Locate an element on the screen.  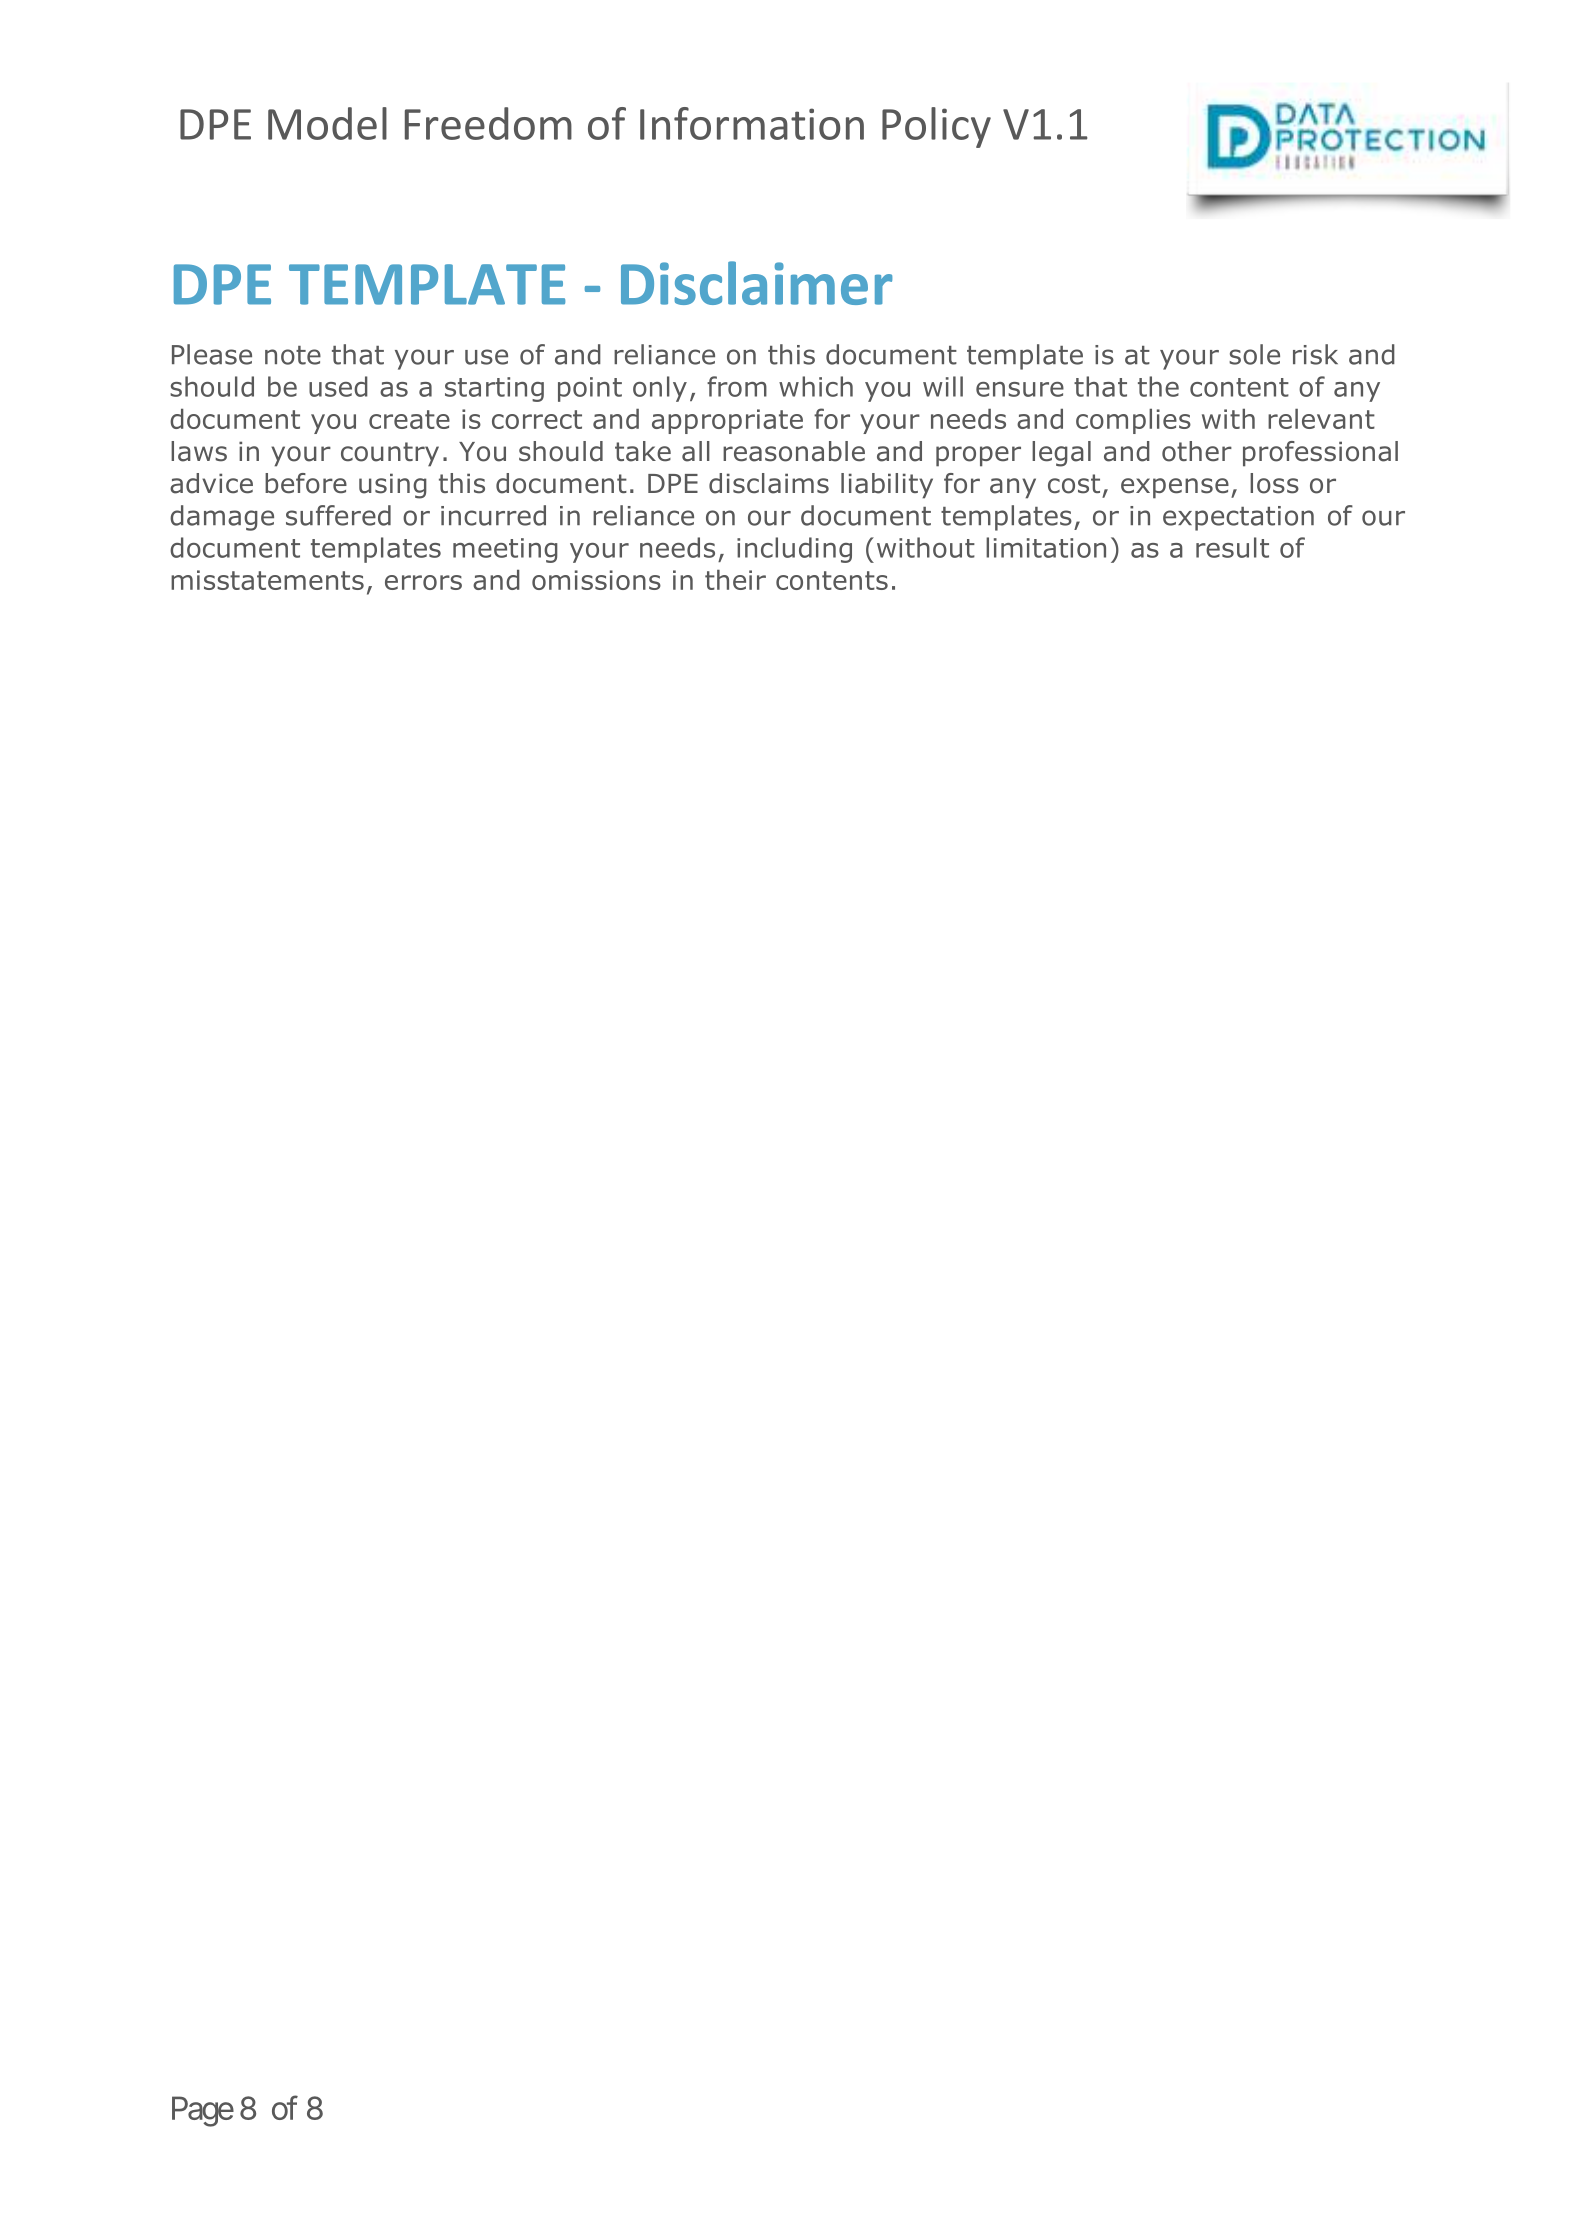
Disclaimer is located at coordinates (756, 283).
